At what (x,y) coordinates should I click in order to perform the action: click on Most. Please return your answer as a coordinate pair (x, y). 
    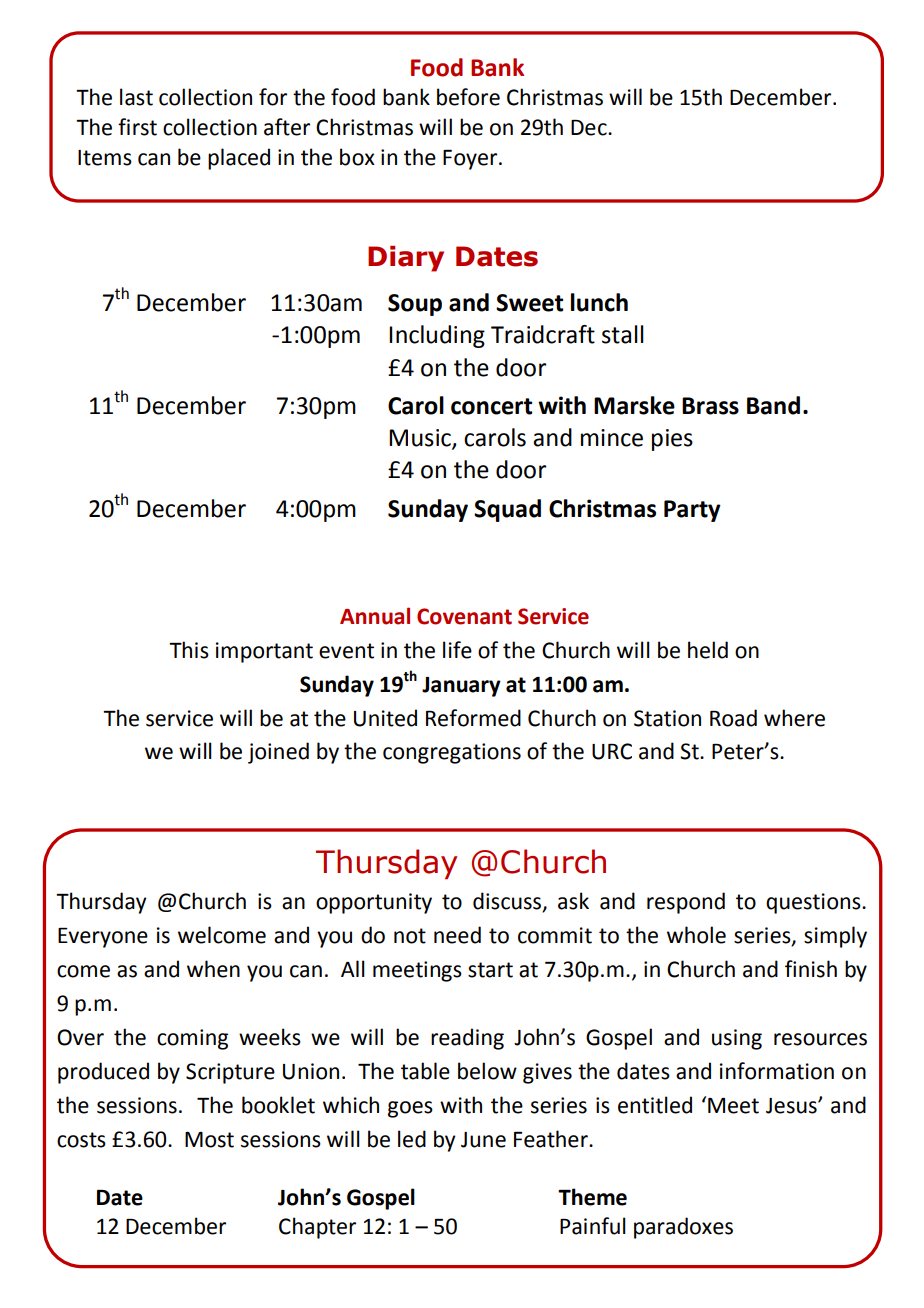
    Looking at the image, I should click on (209, 1140).
